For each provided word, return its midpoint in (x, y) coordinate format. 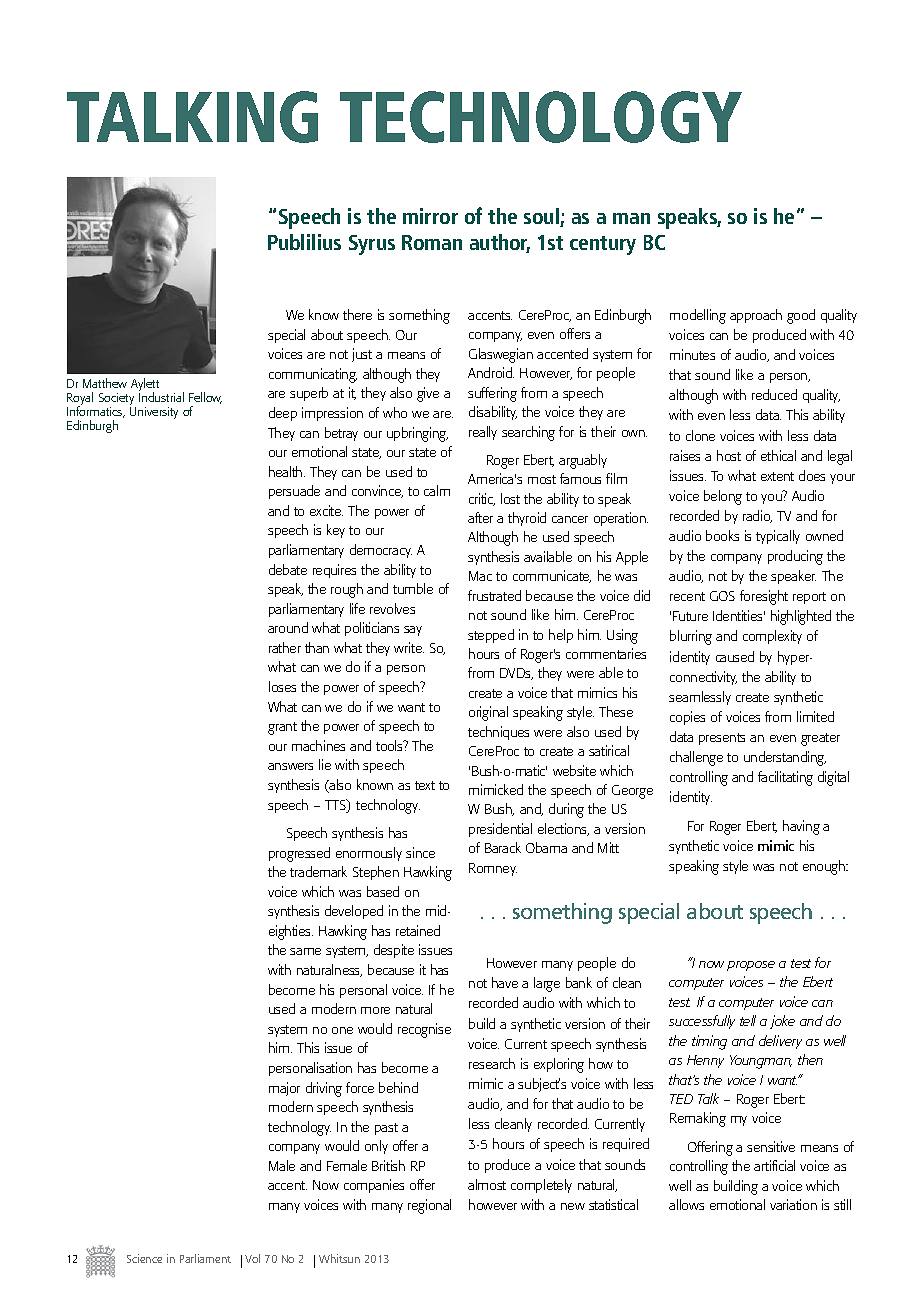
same (305, 951)
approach (756, 316)
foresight (764, 597)
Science (144, 1258)
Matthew (105, 383)
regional (429, 1206)
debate (288, 569)
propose (751, 966)
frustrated (494, 595)
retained (418, 930)
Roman (432, 242)
